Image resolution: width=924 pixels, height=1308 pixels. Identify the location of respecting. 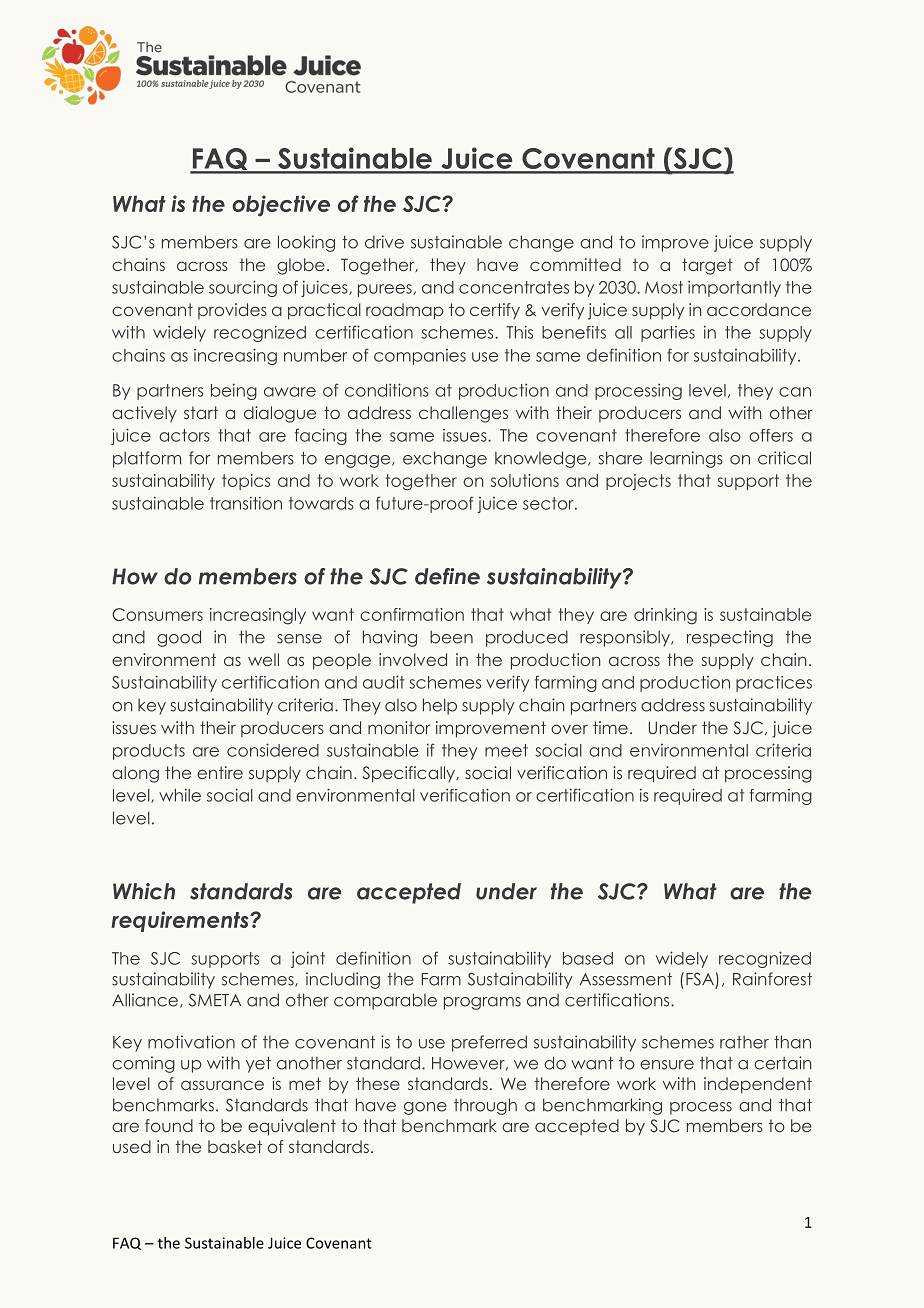
(730, 638).
